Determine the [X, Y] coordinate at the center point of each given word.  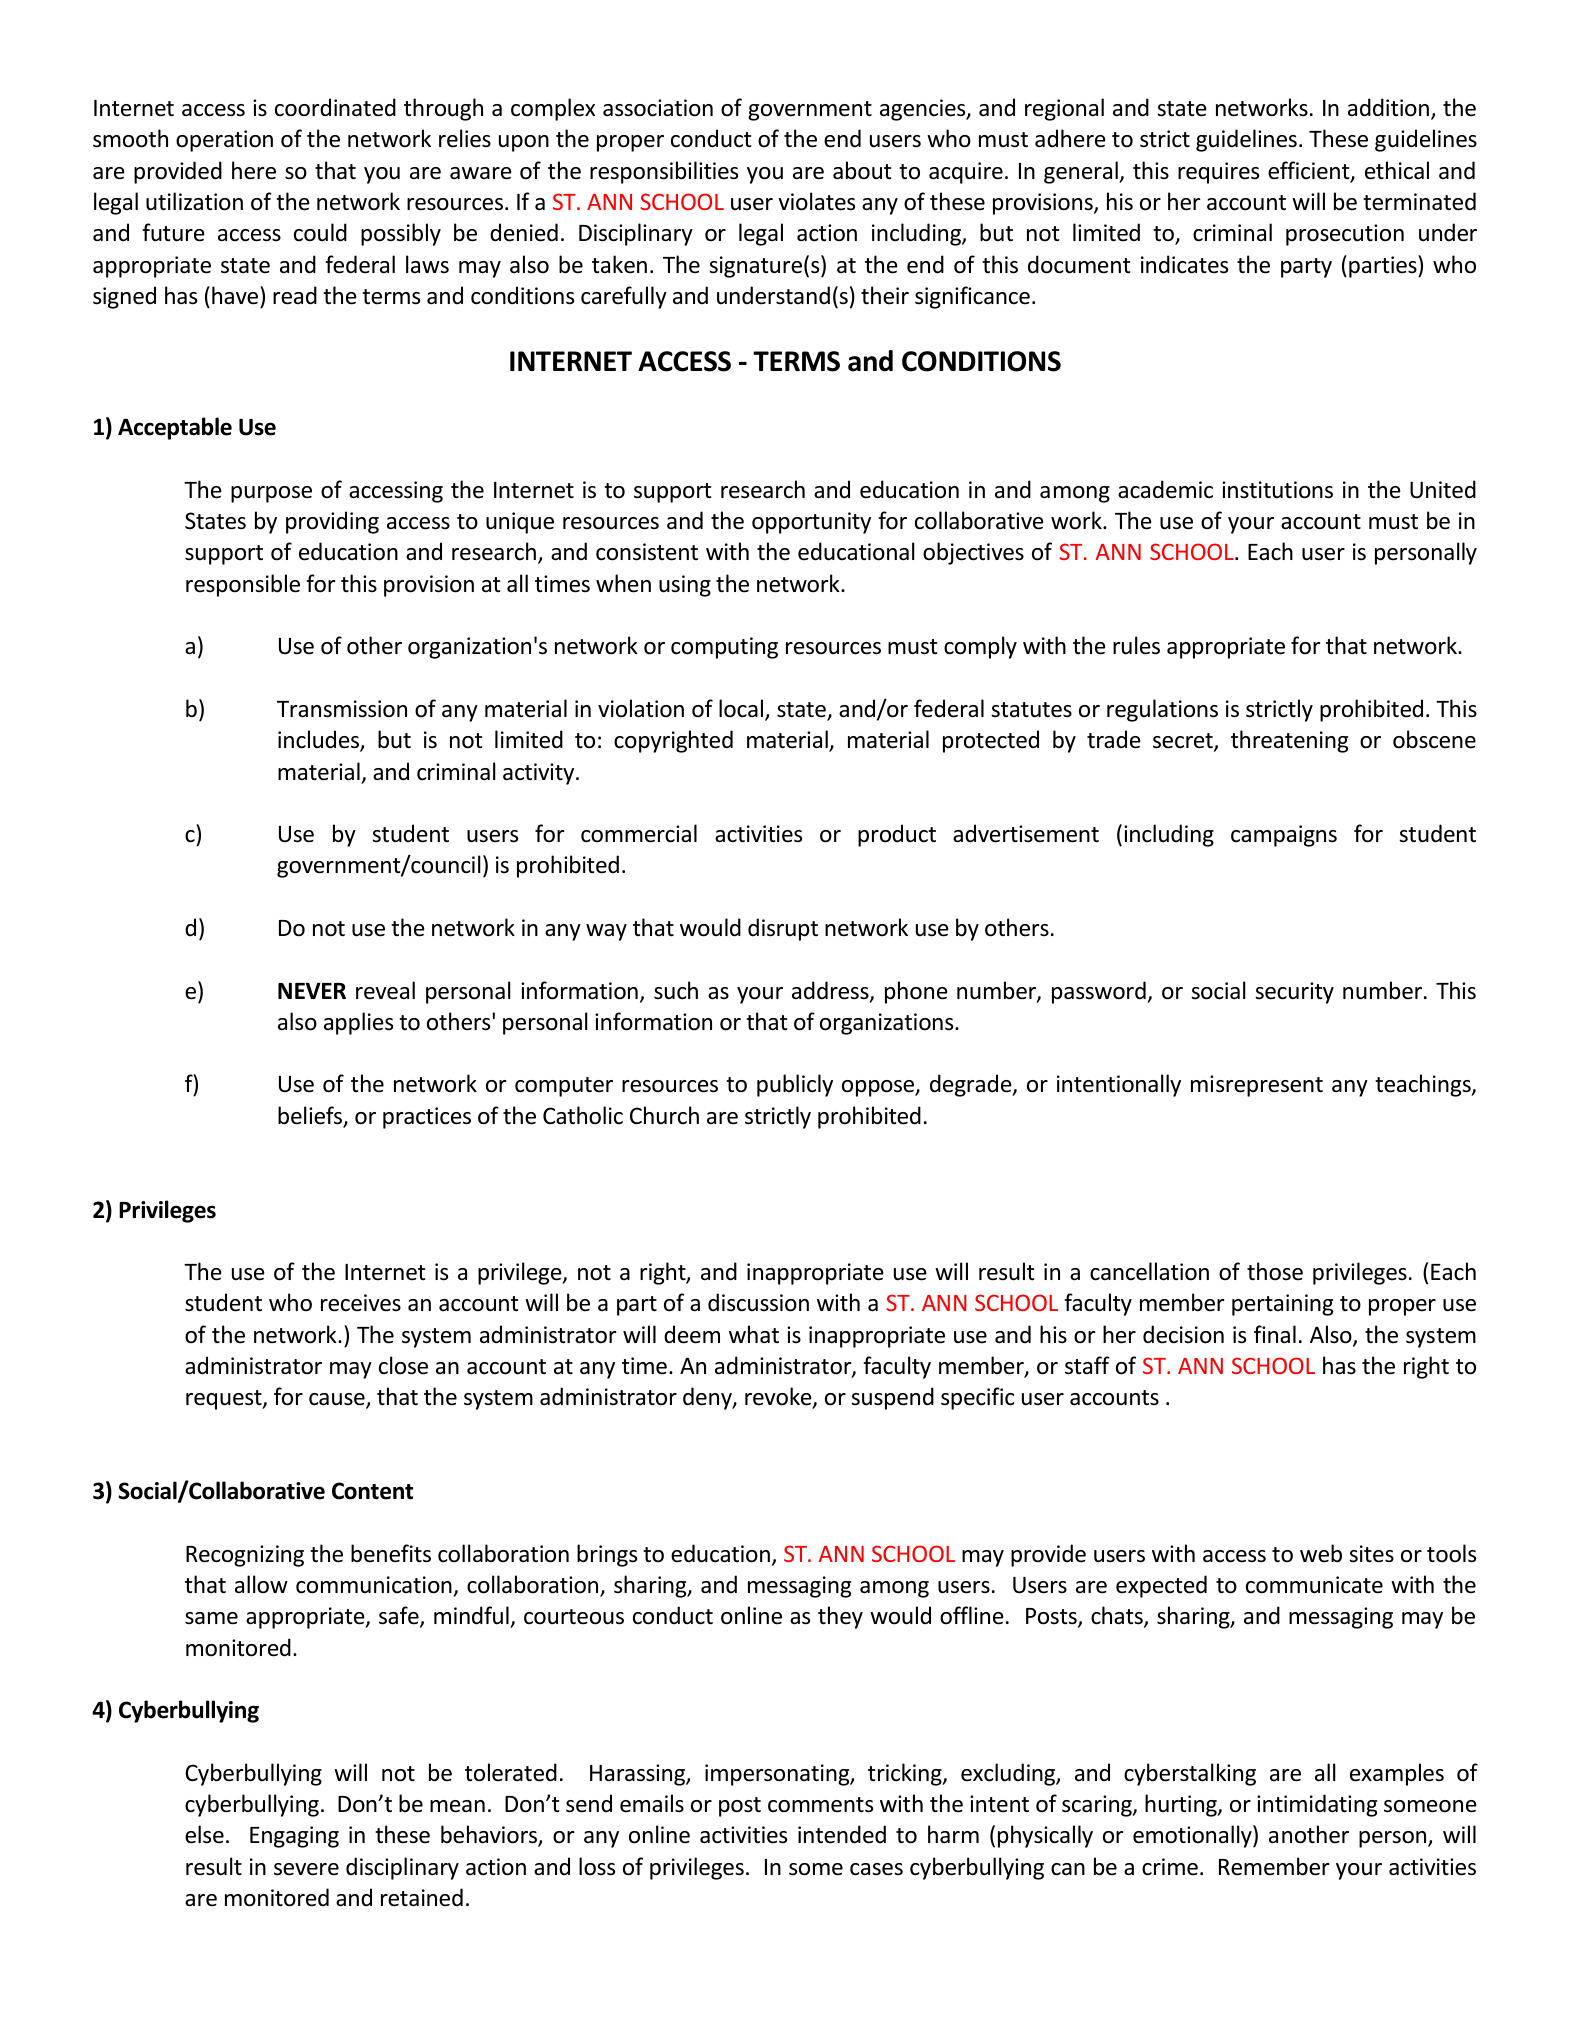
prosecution [1345, 235]
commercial [639, 833]
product [897, 835]
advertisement [1026, 833]
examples [1397, 1774]
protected [991, 741]
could [320, 232]
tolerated [511, 1772]
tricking [906, 1774]
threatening [1289, 741]
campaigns [1284, 836]
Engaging [294, 1837]
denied [524, 232]
